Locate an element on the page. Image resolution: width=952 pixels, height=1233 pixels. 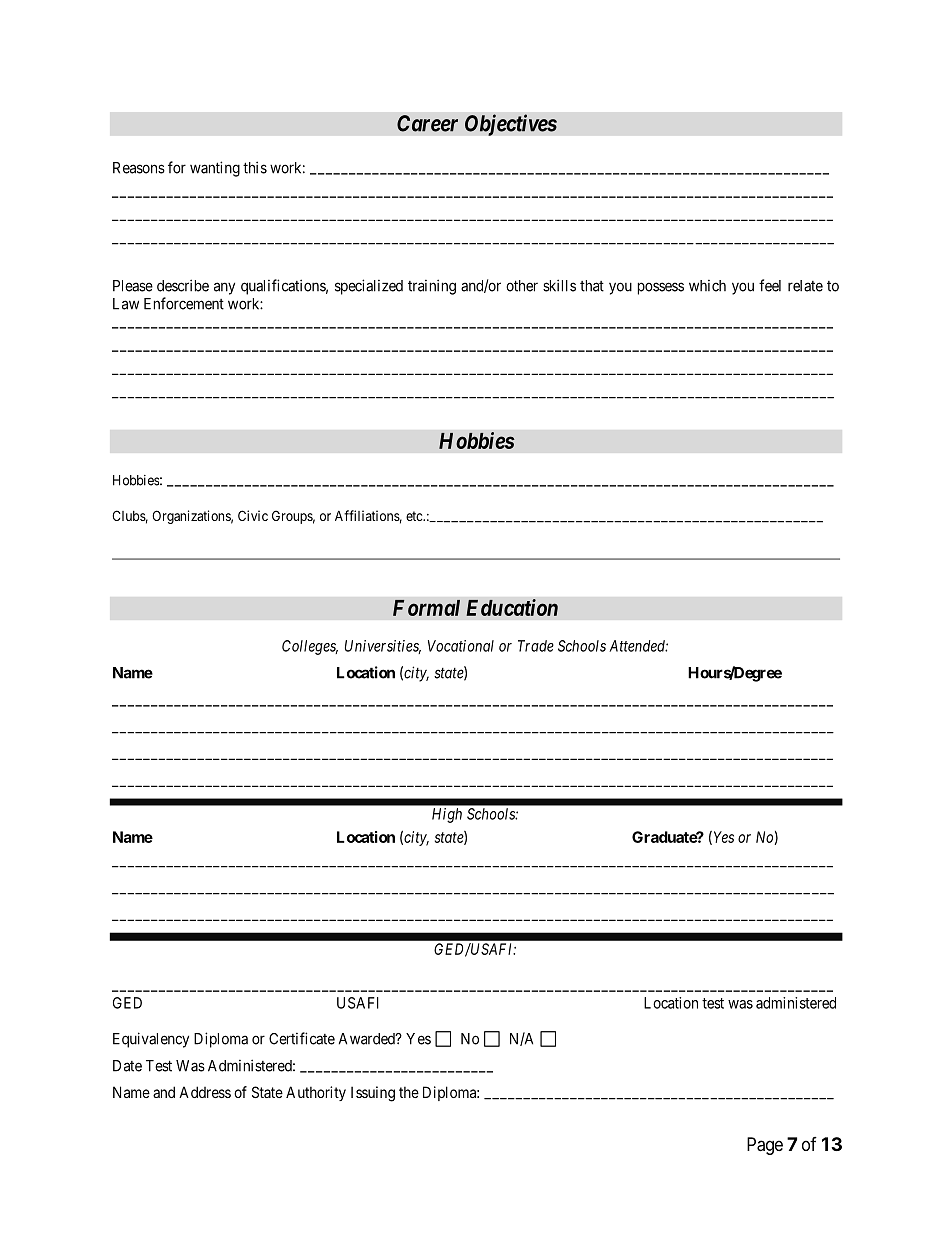
Career is located at coordinates (427, 123).
